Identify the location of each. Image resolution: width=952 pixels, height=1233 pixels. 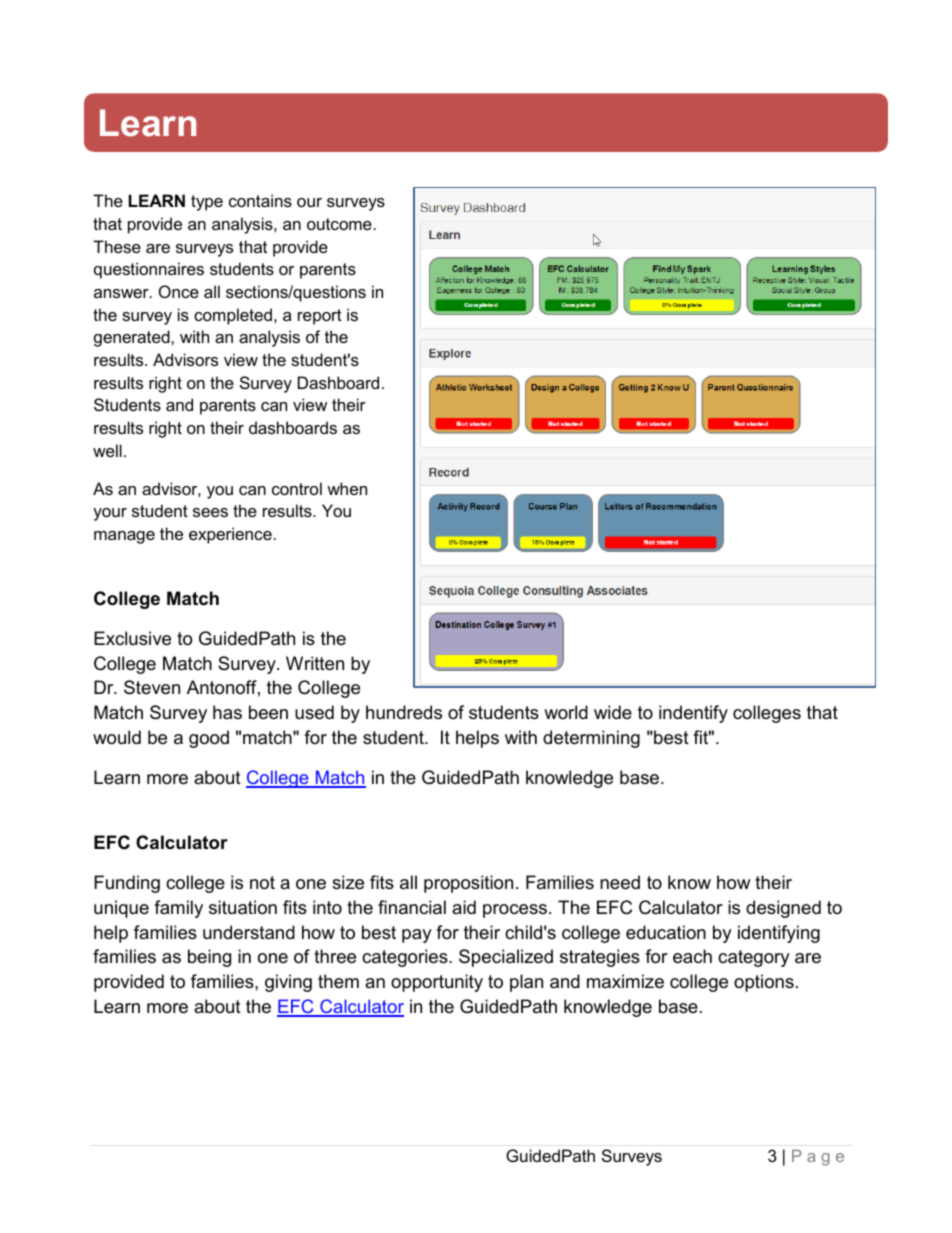
(692, 956).
